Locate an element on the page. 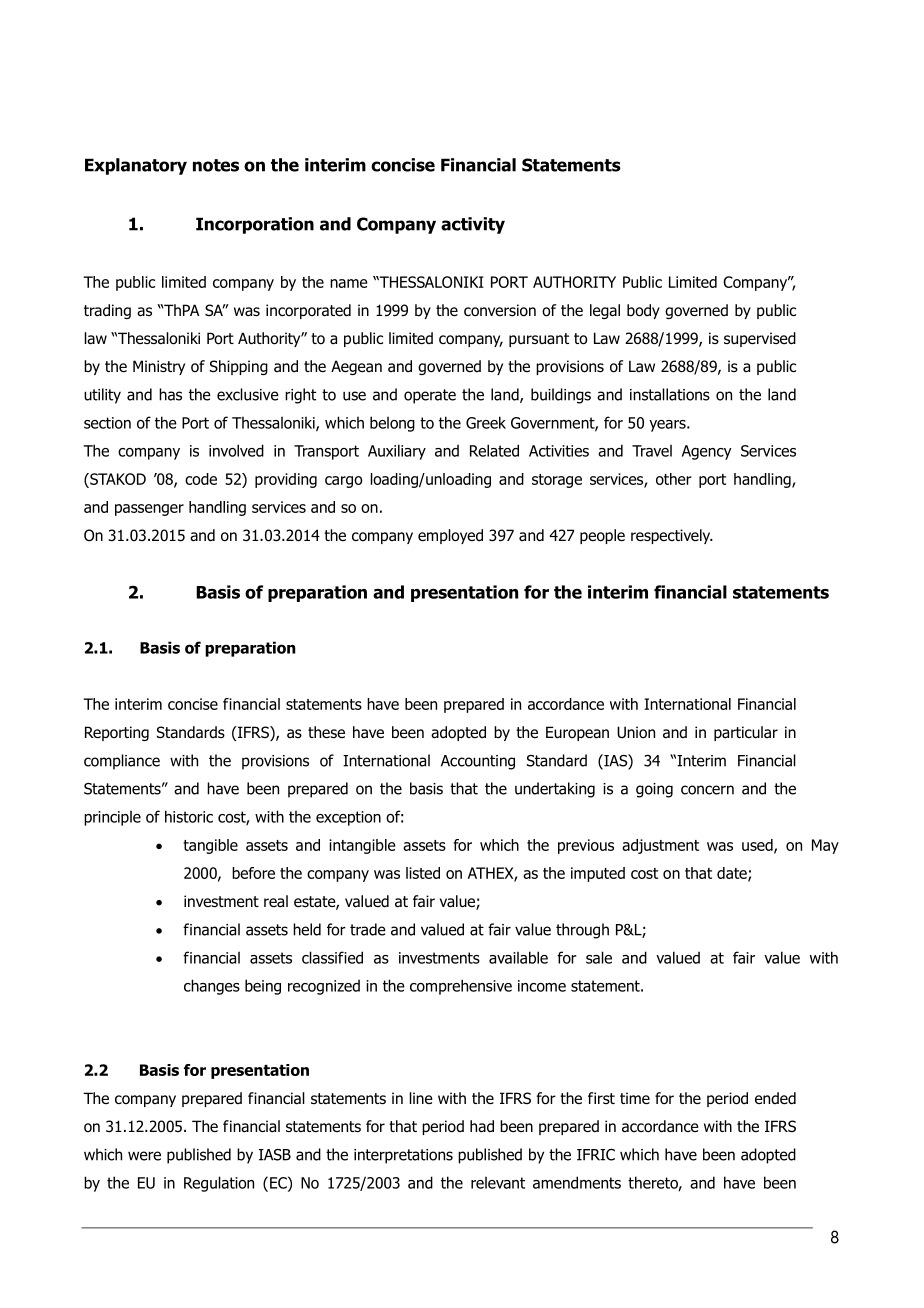 Image resolution: width=924 pixels, height=1308 pixels. involved is located at coordinates (236, 450).
